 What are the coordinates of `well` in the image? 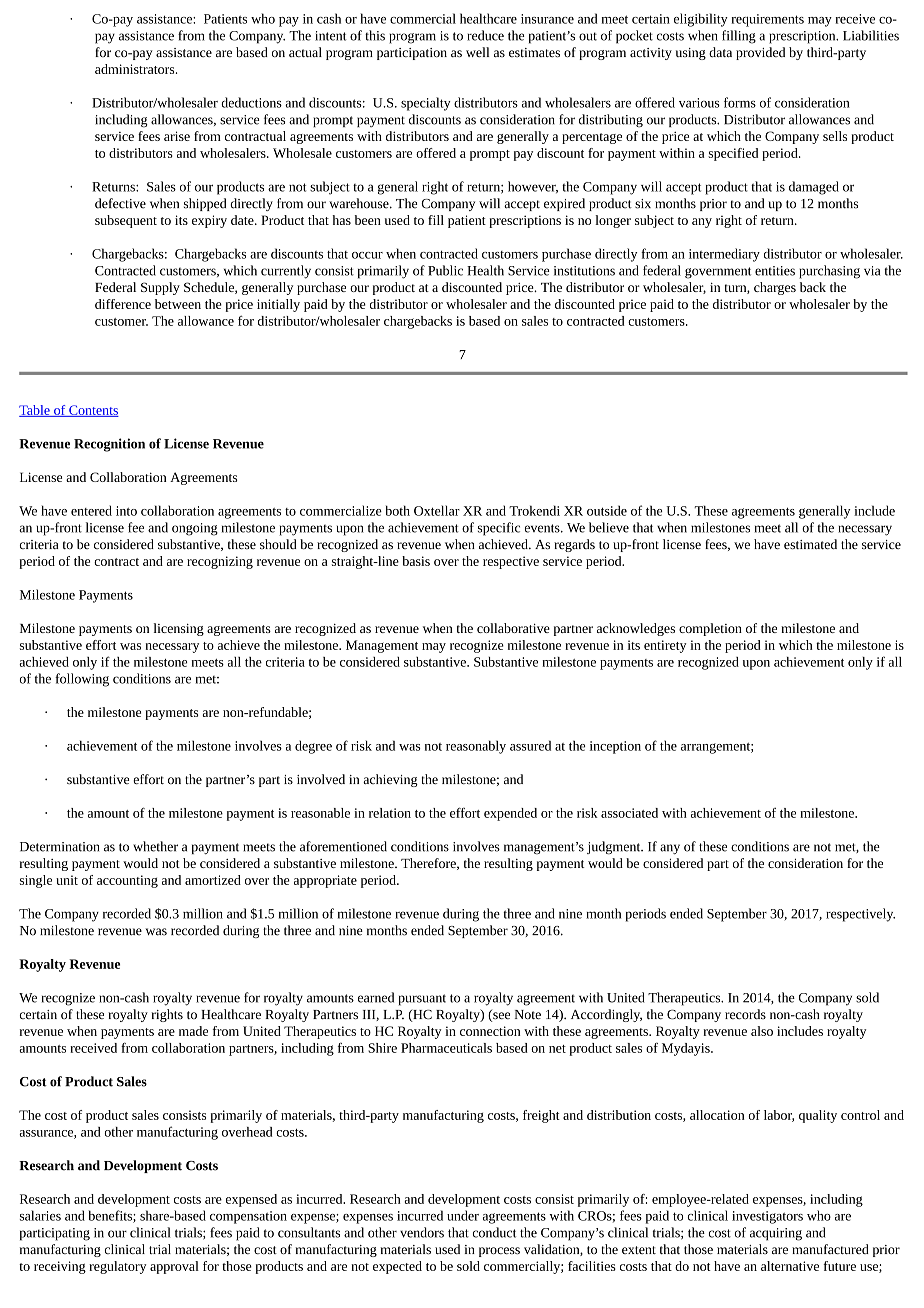 It's located at (477, 52).
